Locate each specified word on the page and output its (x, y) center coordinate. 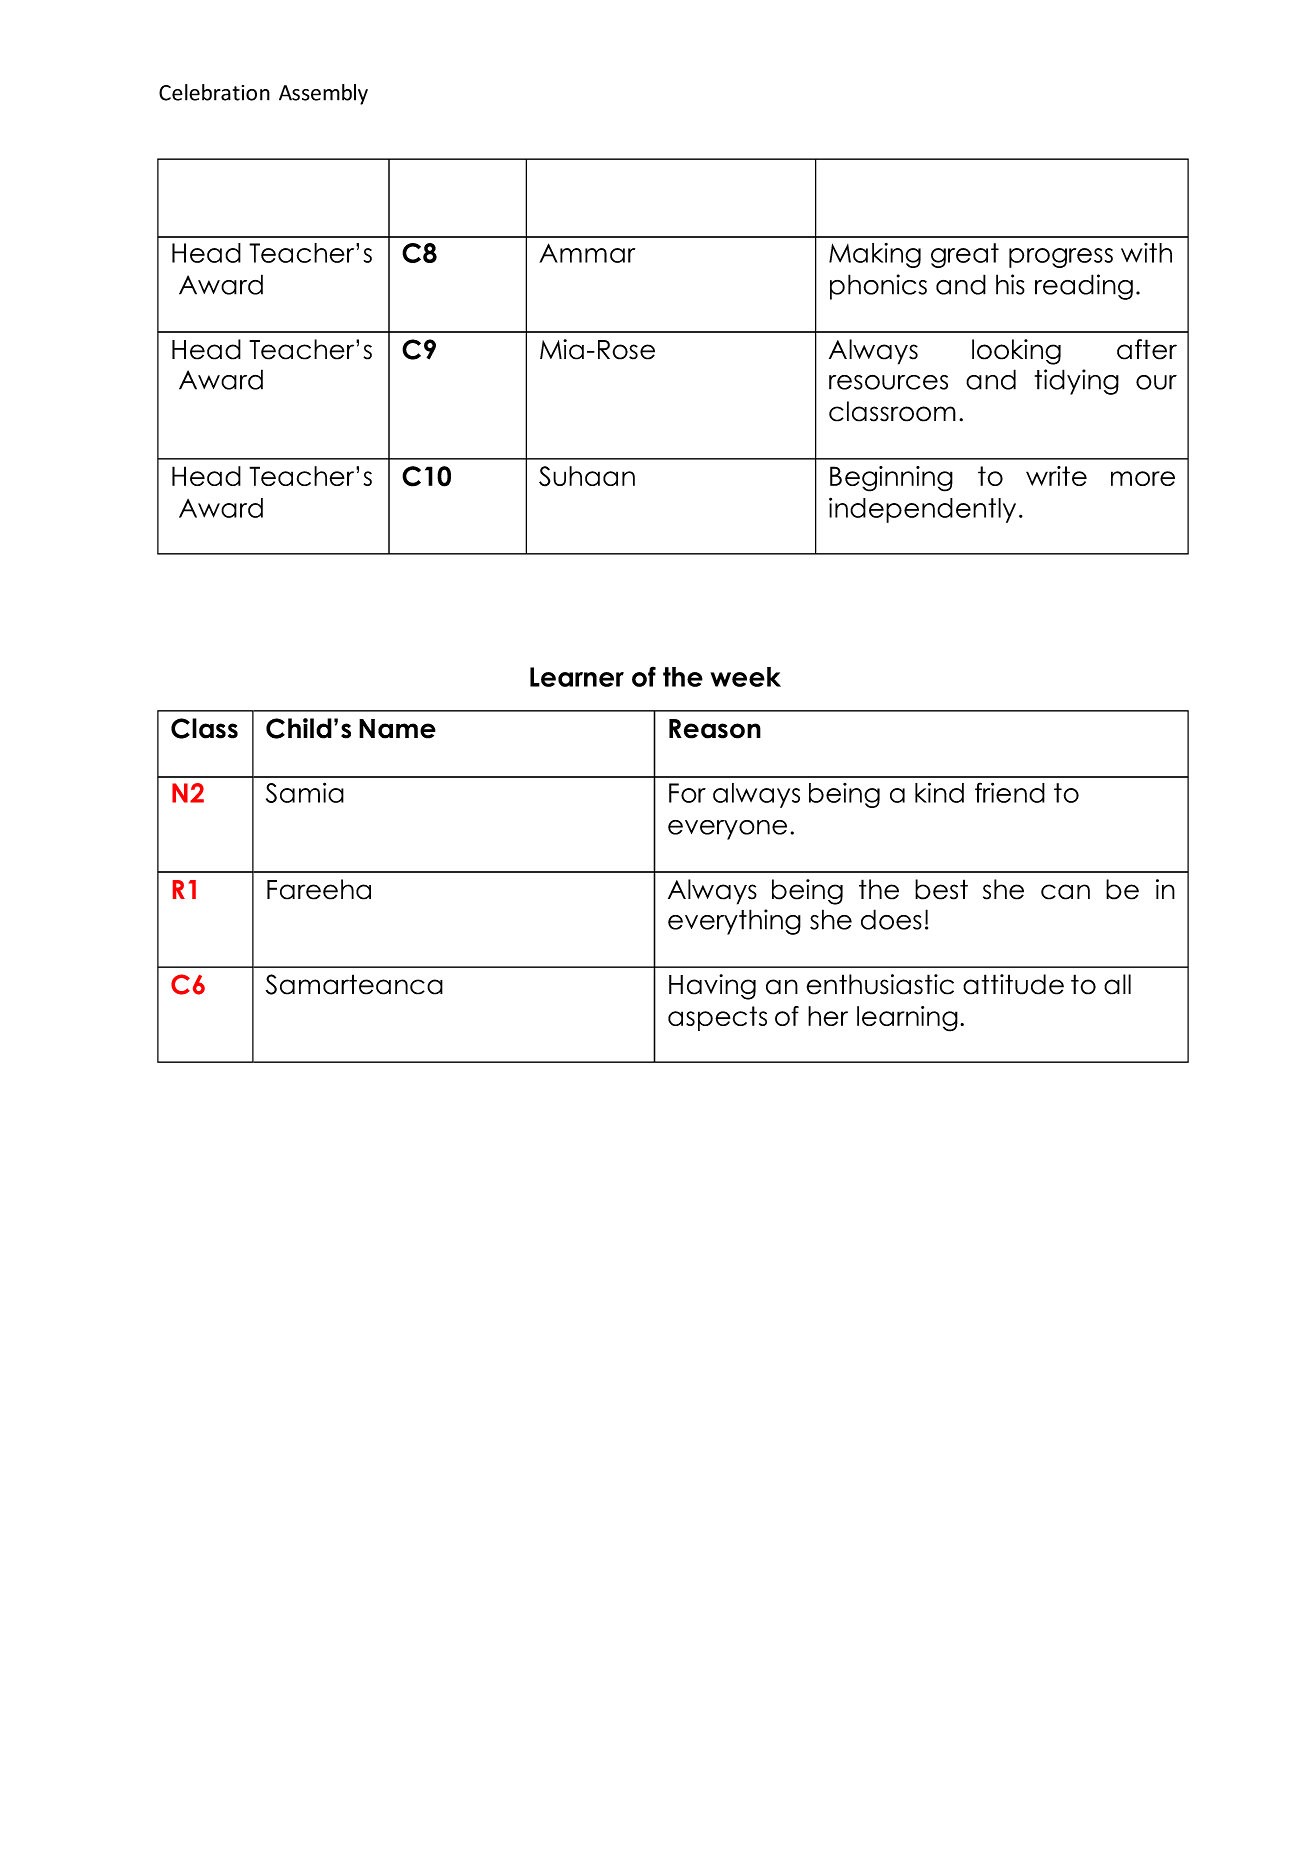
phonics (878, 287)
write (1056, 476)
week (745, 677)
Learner (577, 677)
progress (1061, 258)
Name (397, 729)
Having (712, 987)
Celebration (214, 92)
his (1010, 284)
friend (1010, 792)
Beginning (891, 479)
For (687, 793)
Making (875, 255)
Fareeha (319, 889)
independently (922, 510)
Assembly (323, 94)
